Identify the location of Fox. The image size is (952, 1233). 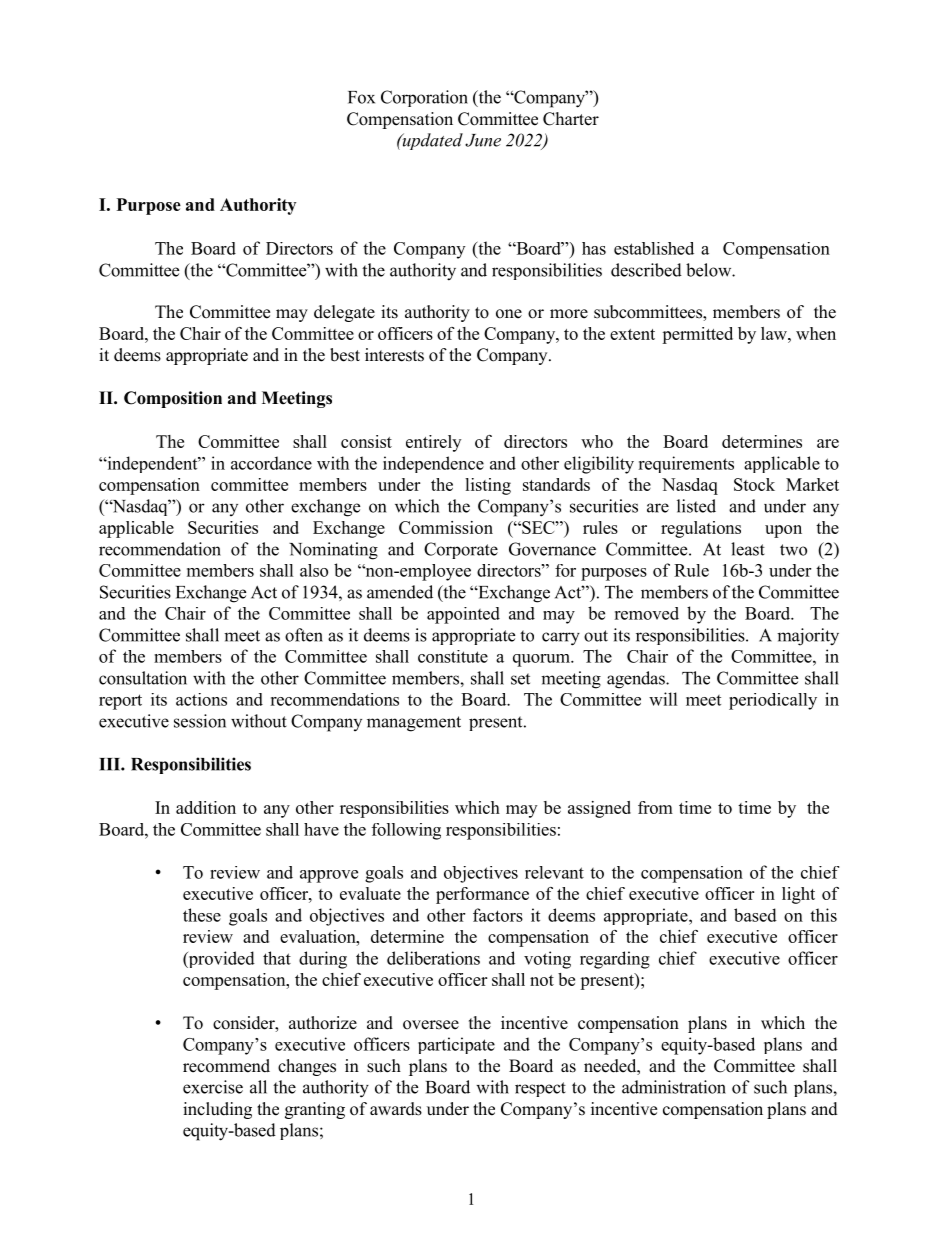
(361, 97).
